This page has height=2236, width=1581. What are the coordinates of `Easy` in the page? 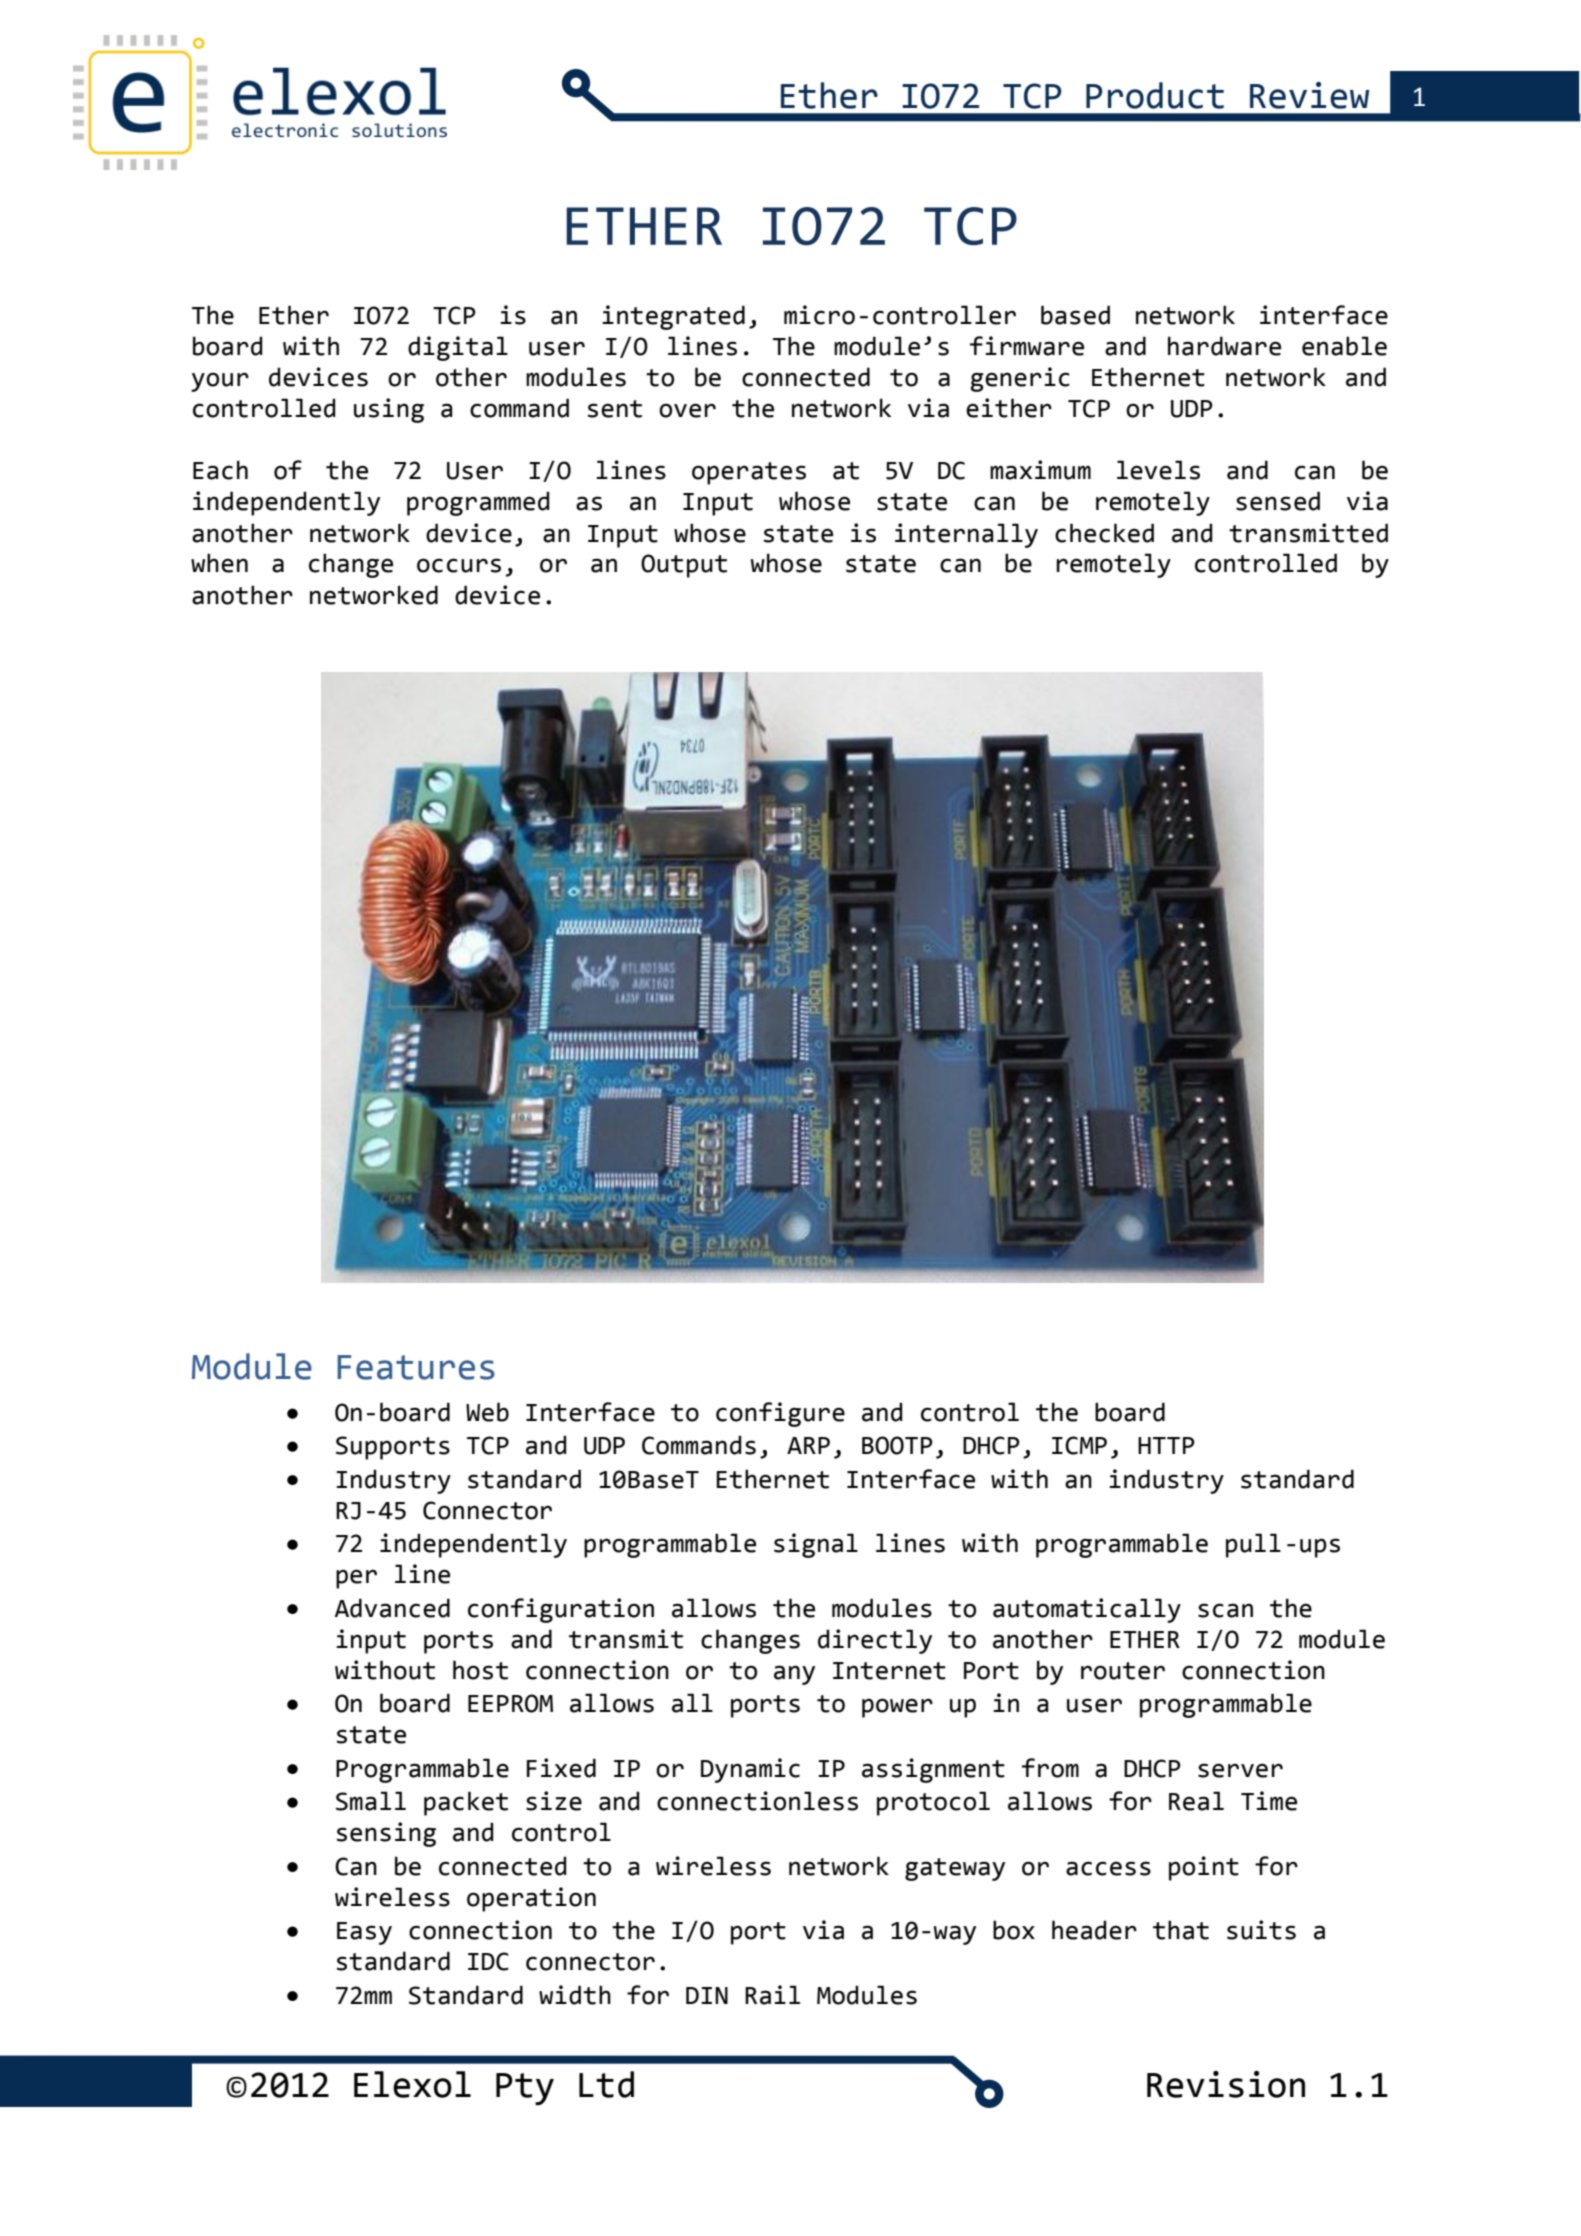 It's located at (364, 1933).
